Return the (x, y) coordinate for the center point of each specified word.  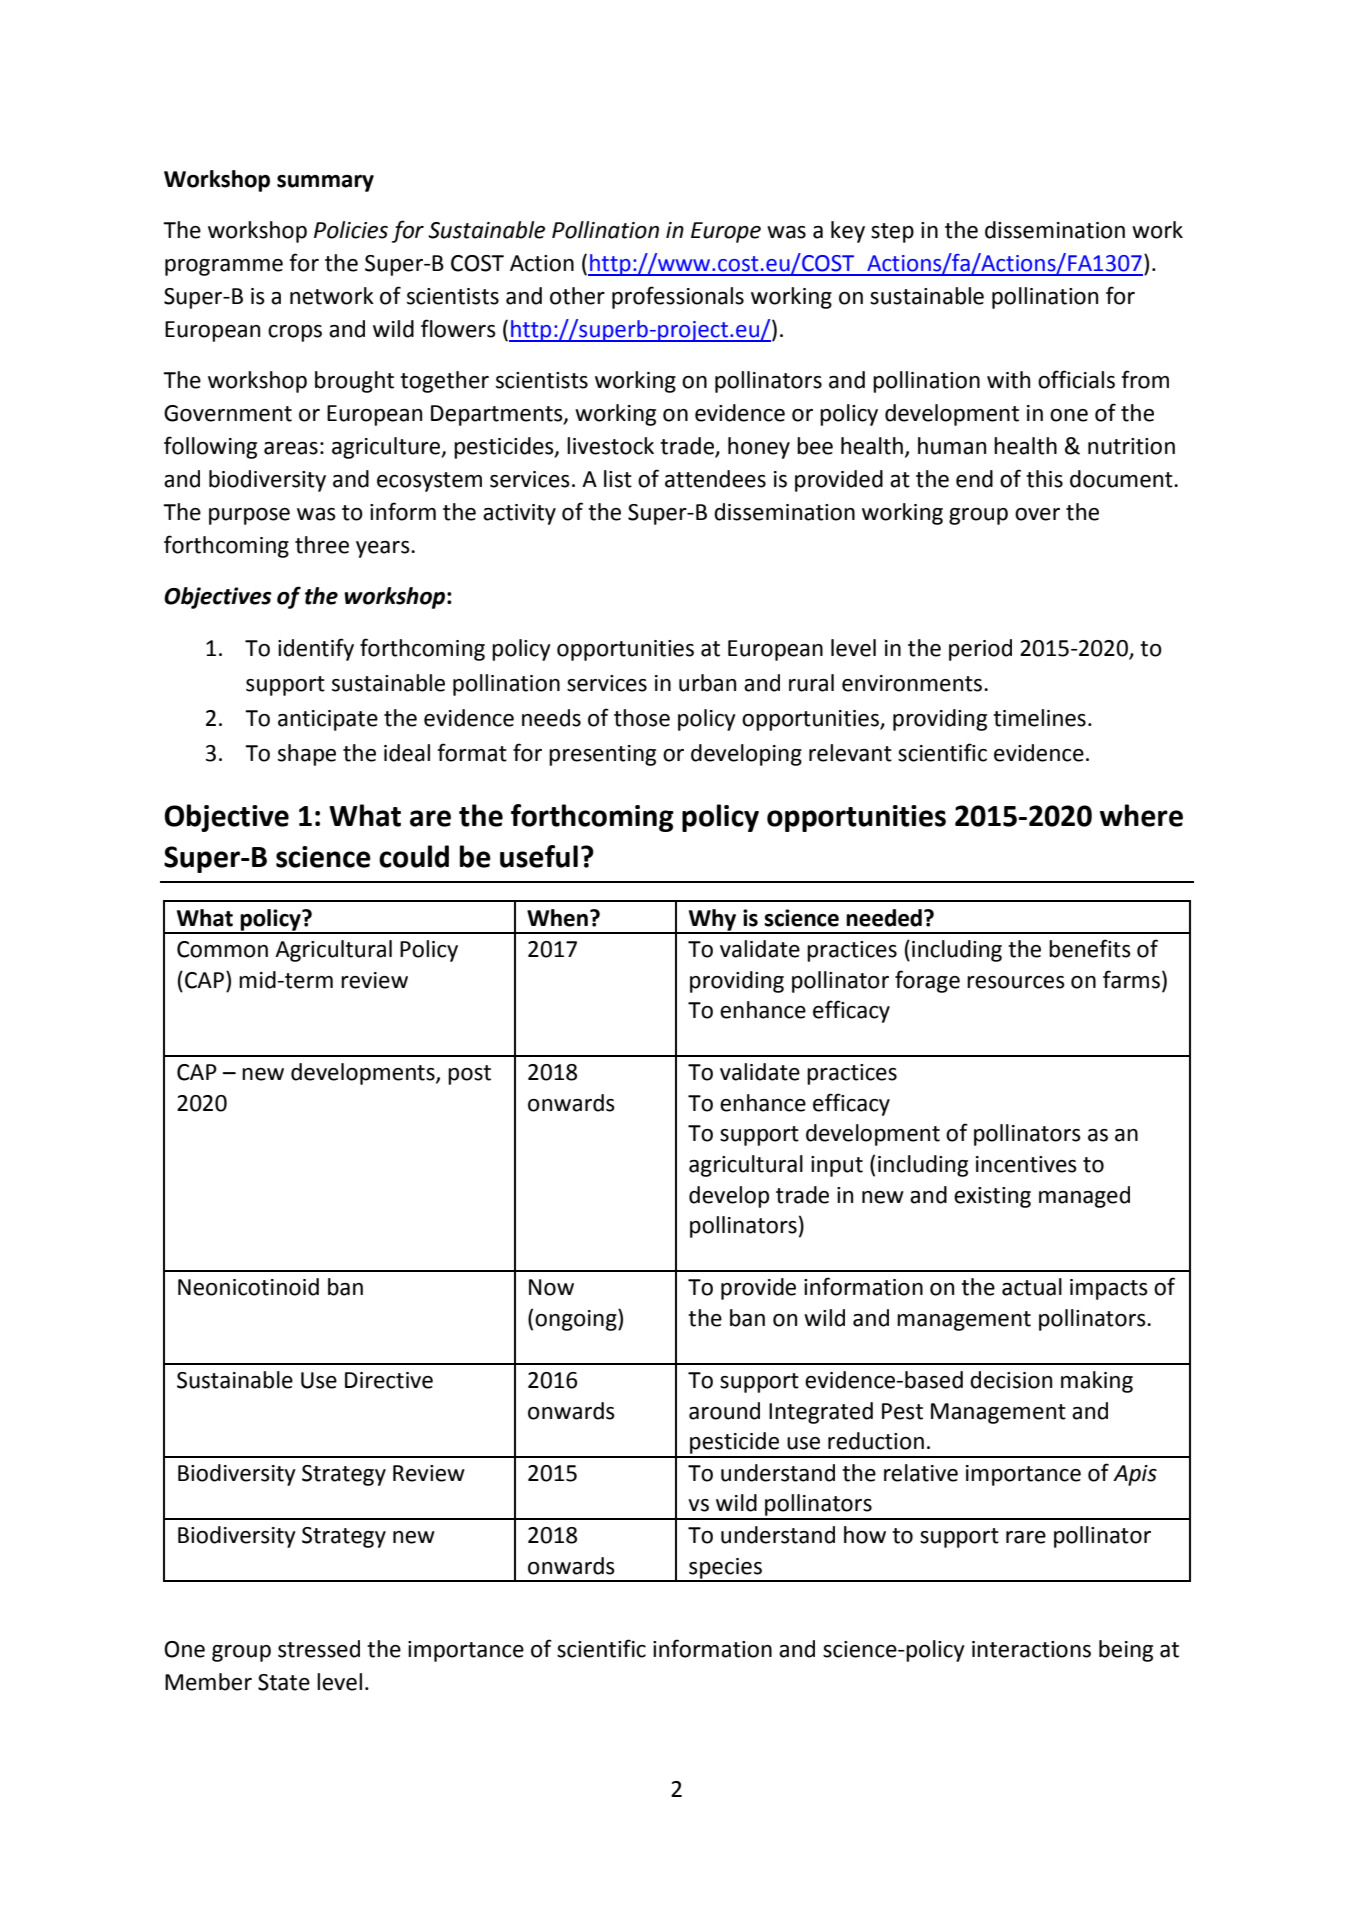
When (557, 918)
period (980, 650)
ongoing (577, 1320)
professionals (678, 297)
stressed (319, 1649)
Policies (351, 230)
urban (707, 683)
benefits (1090, 948)
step (892, 233)
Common (222, 949)
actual (1032, 1287)
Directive (389, 1380)
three (322, 545)
